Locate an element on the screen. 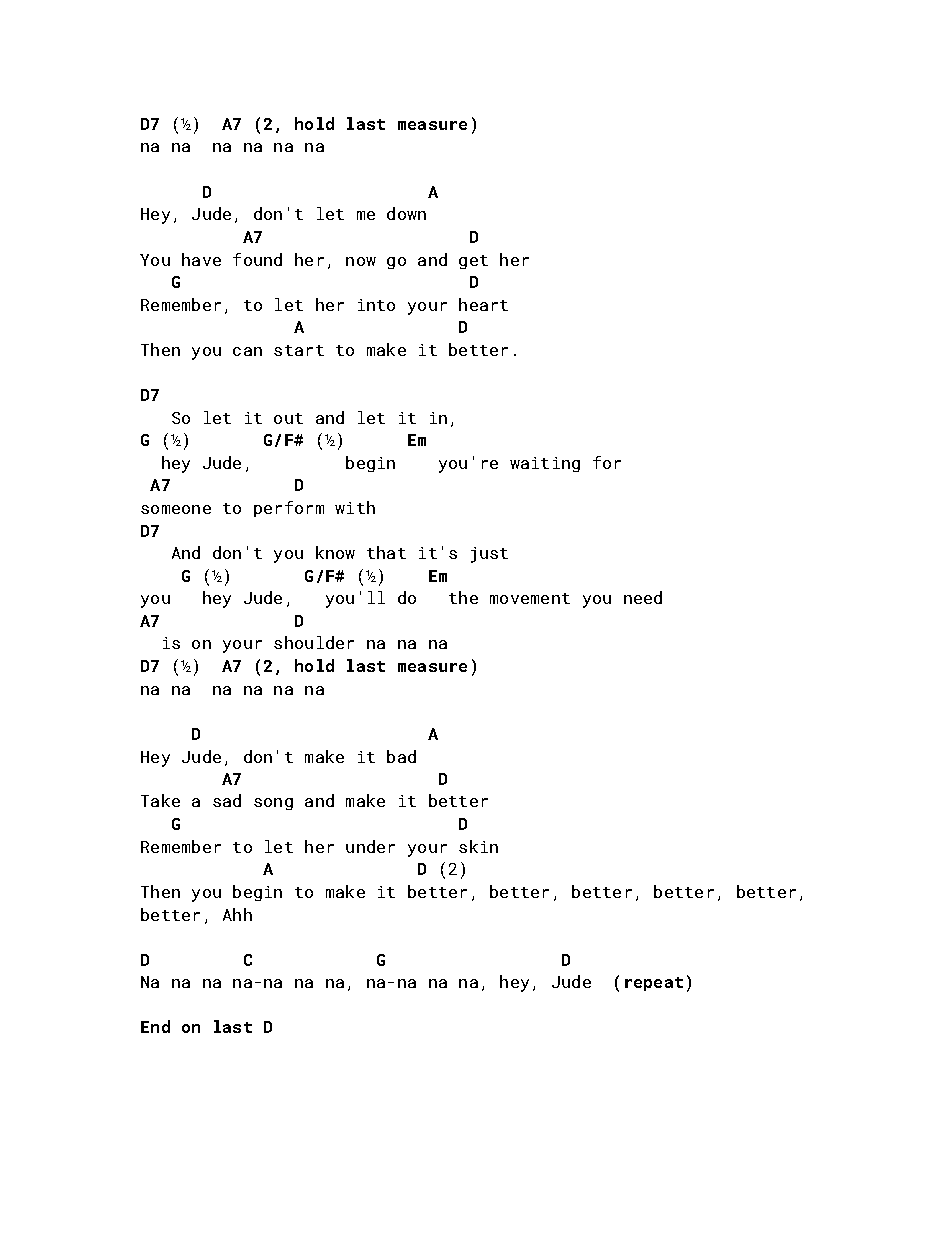 The height and width of the screenshot is (1233, 952). End is located at coordinates (155, 1026).
